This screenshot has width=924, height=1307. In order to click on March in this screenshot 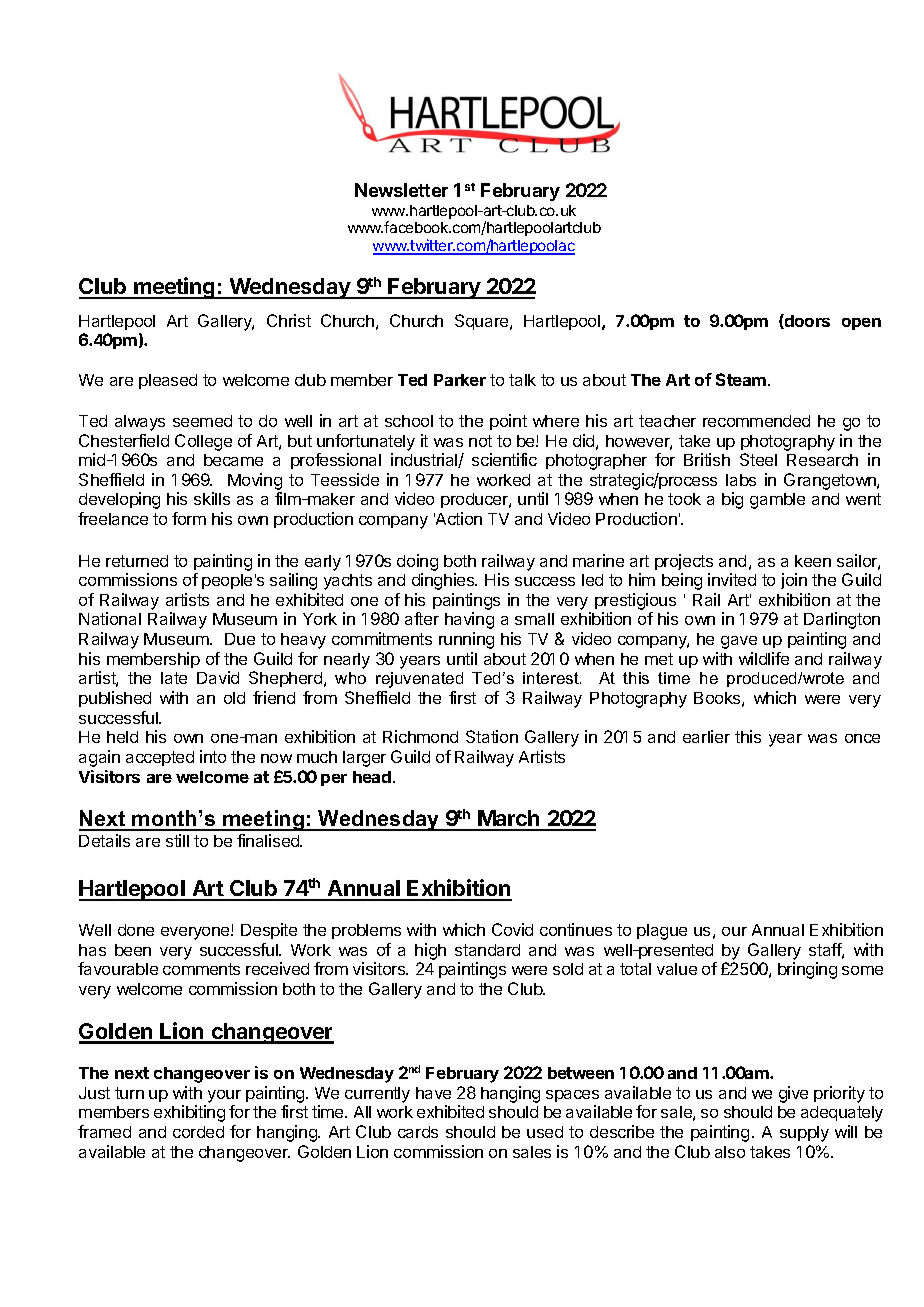, I will do `click(509, 820)`.
